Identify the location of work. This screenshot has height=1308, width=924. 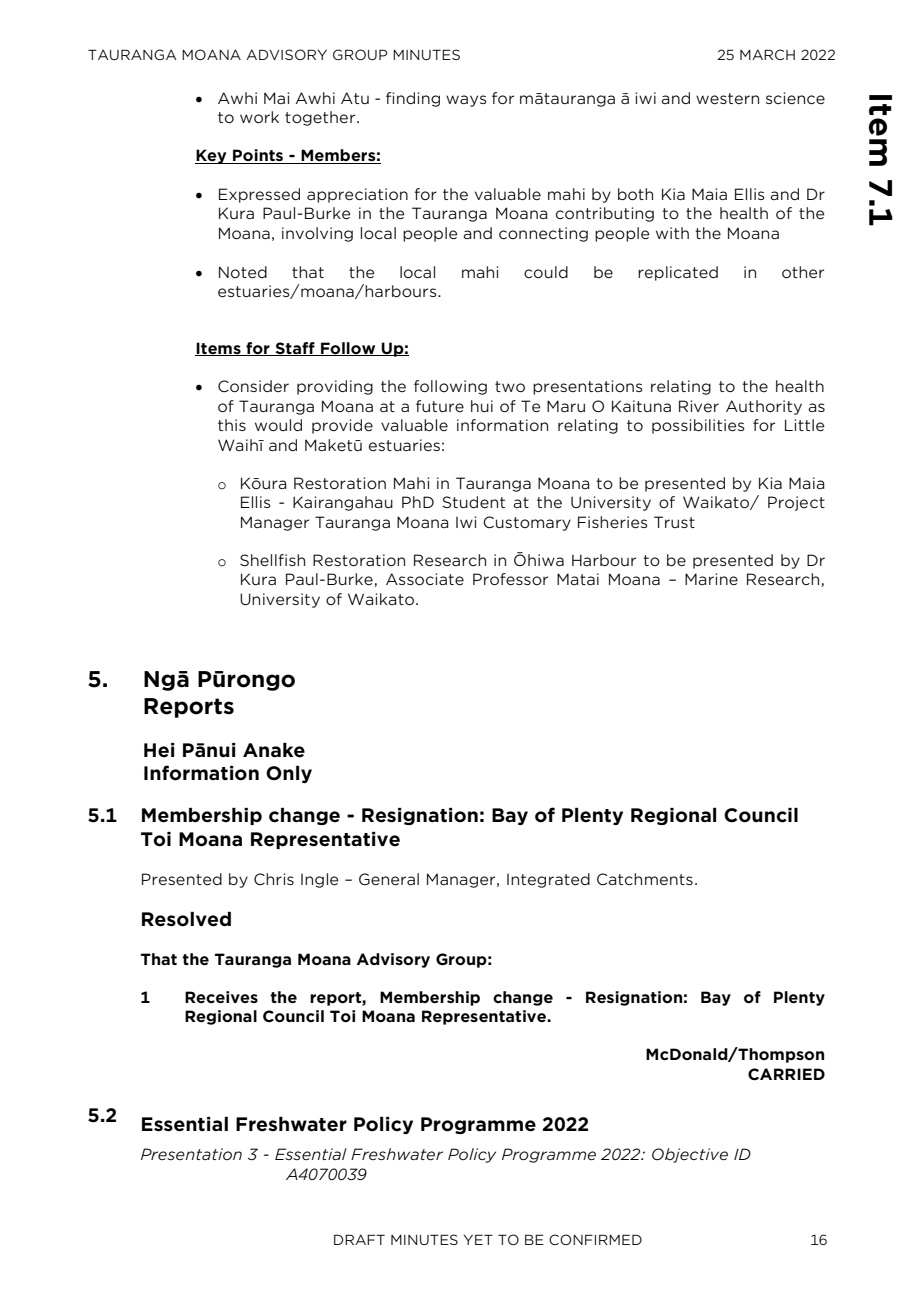
(259, 117).
